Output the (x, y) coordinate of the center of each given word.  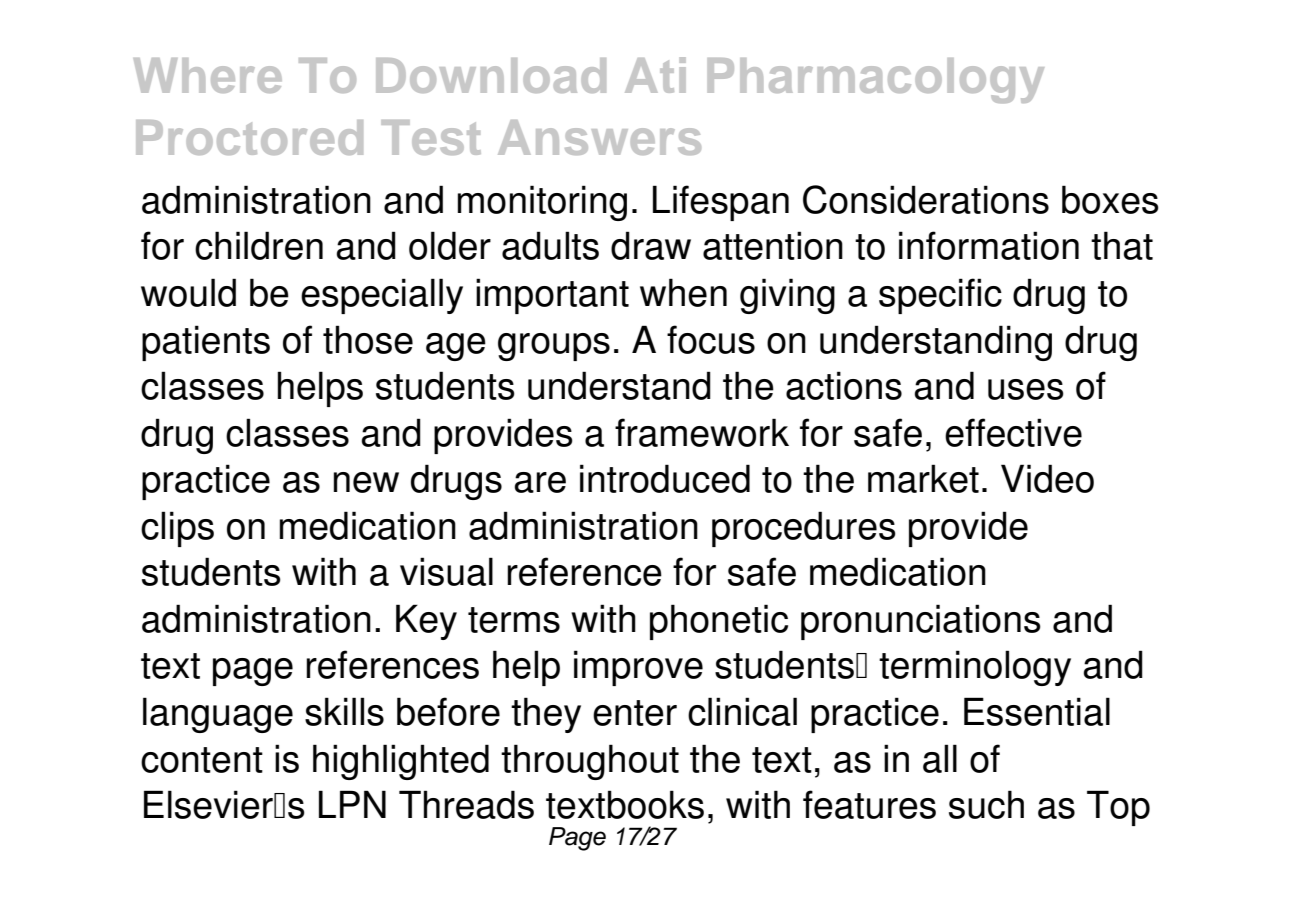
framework (702, 432)
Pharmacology (876, 80)
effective (1013, 432)
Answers (599, 137)
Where (208, 75)
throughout (590, 762)
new (366, 482)
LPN (352, 804)
